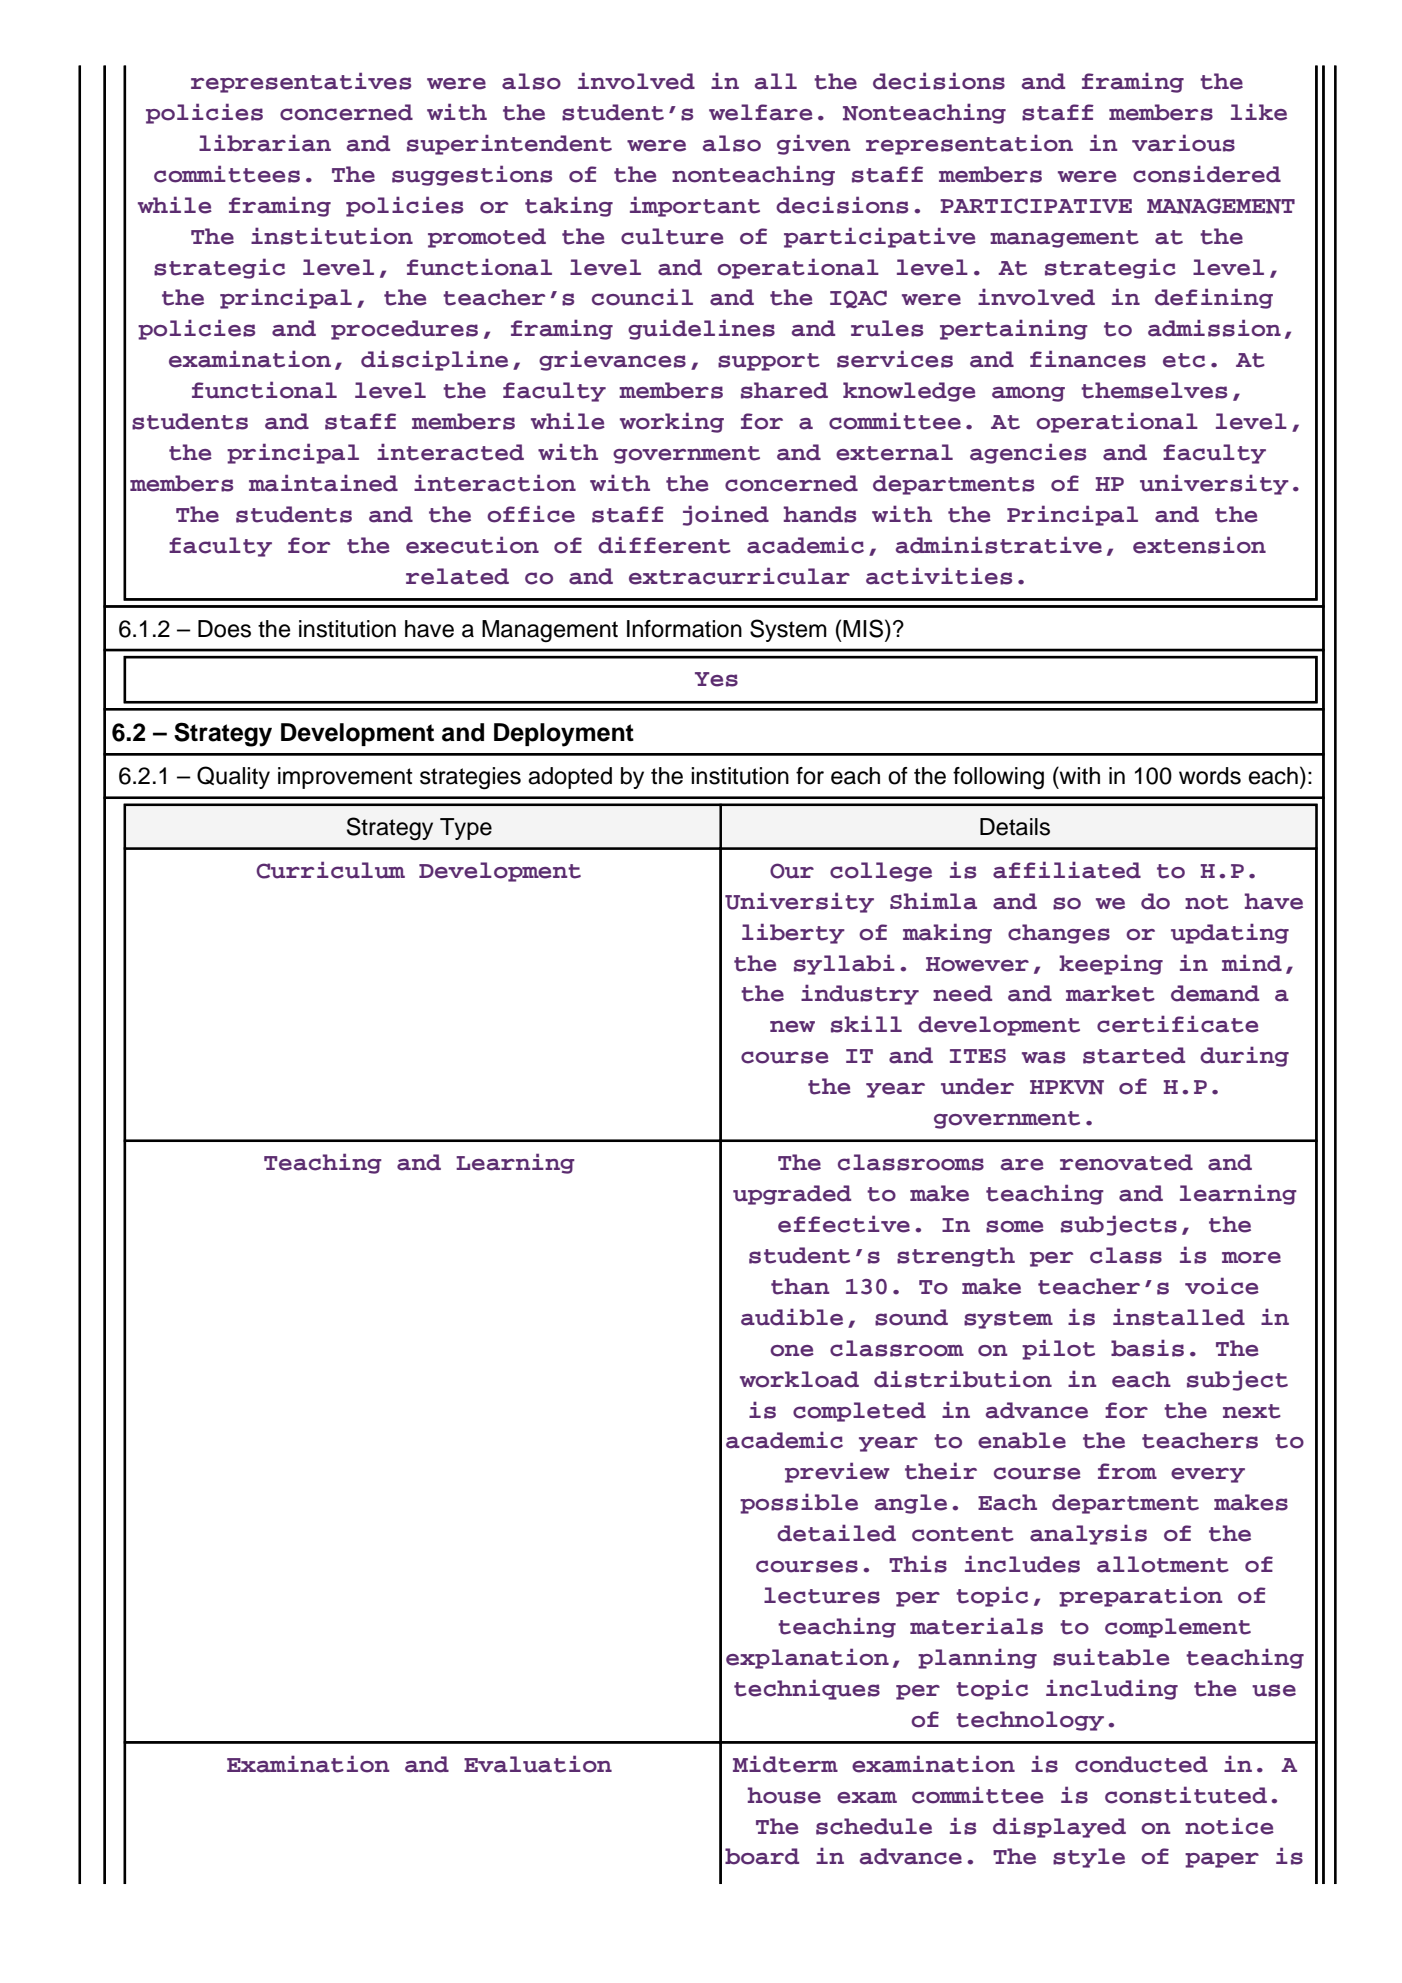 The width and height of the page is (1402, 1983). I want to click on house, so click(784, 1795).
